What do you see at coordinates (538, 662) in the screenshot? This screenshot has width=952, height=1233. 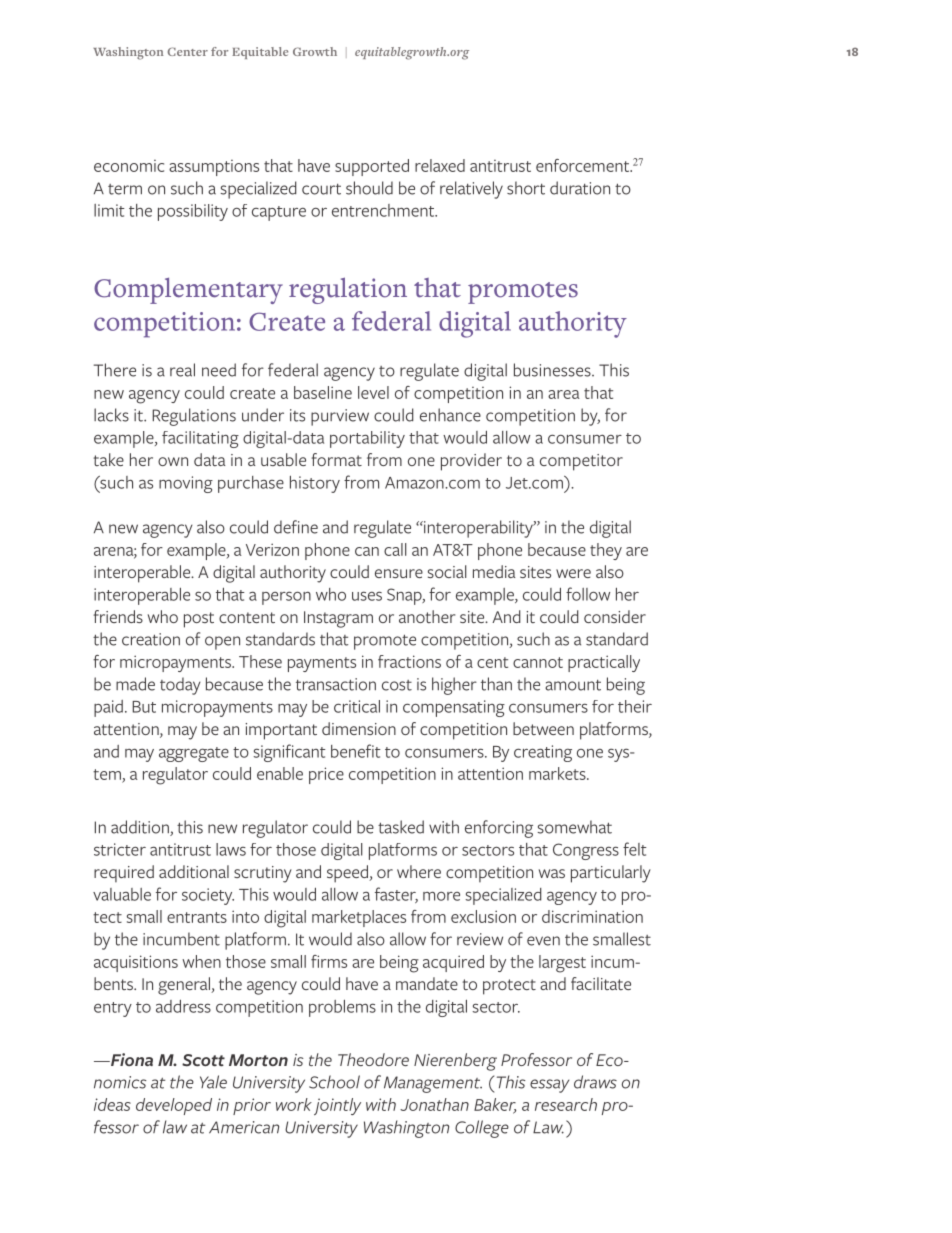 I see `cannot` at bounding box center [538, 662].
